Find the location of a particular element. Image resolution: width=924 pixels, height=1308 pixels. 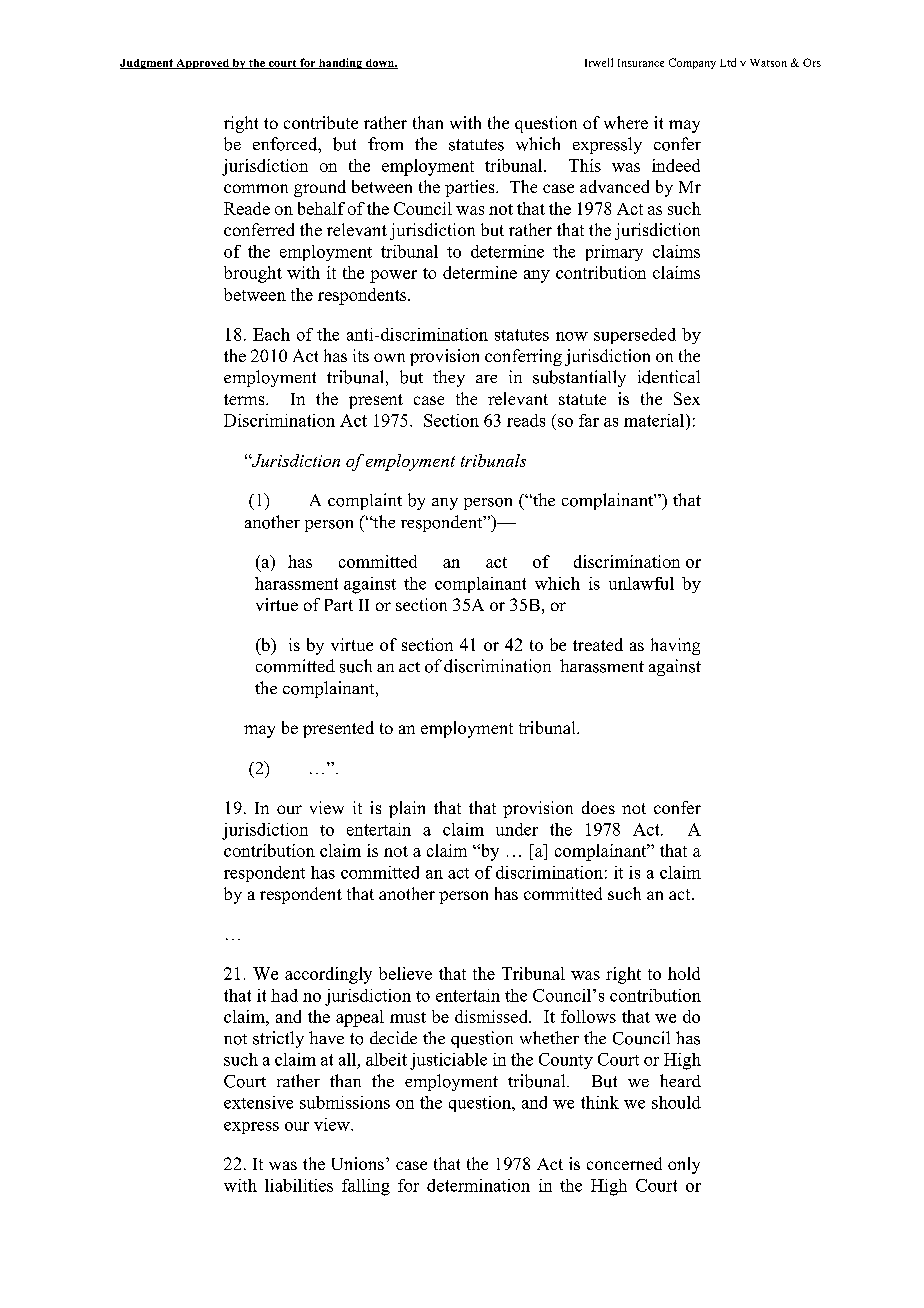

reads is located at coordinates (526, 420).
